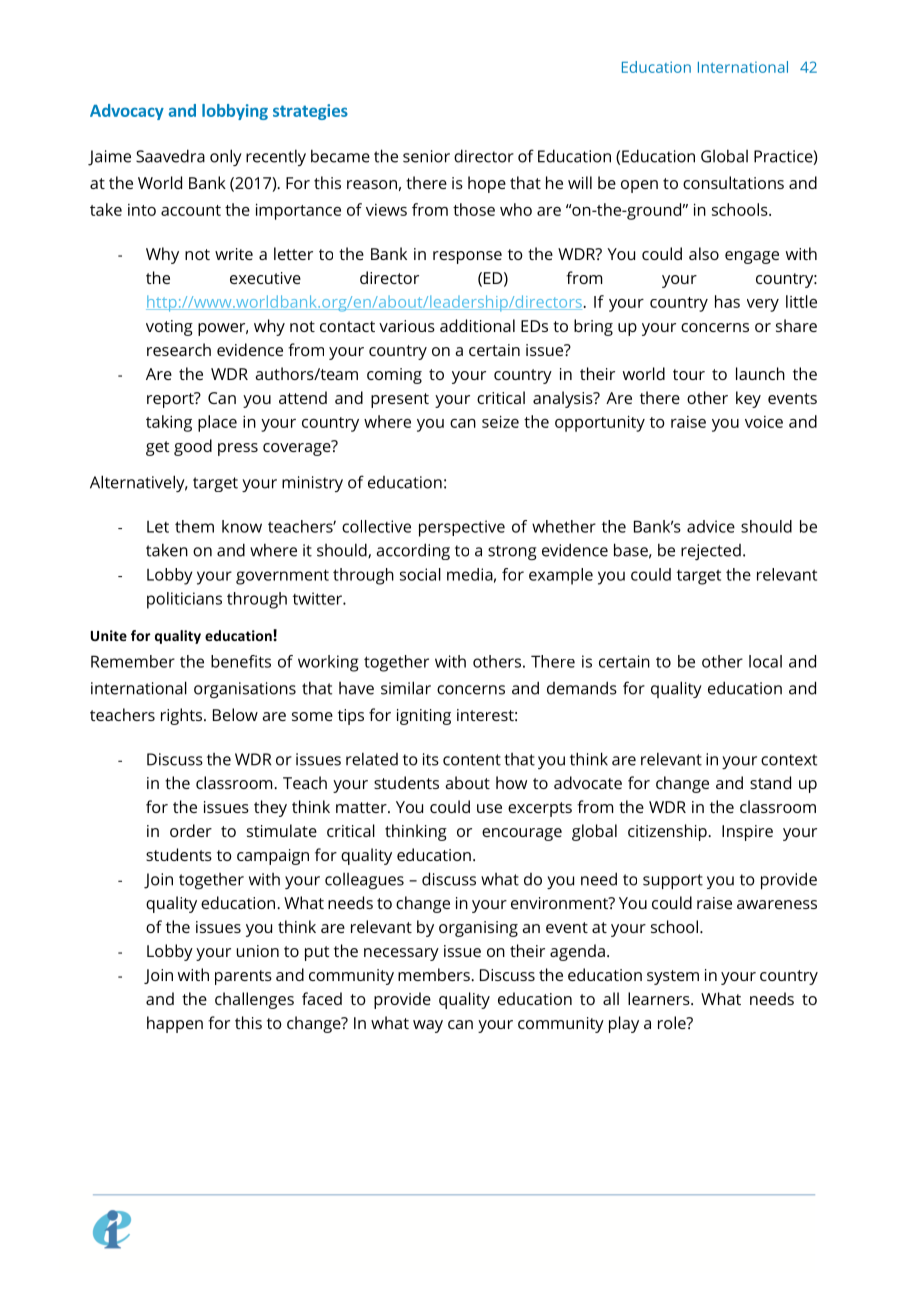  What do you see at coordinates (426, 156) in the screenshot?
I see `senior` at bounding box center [426, 156].
